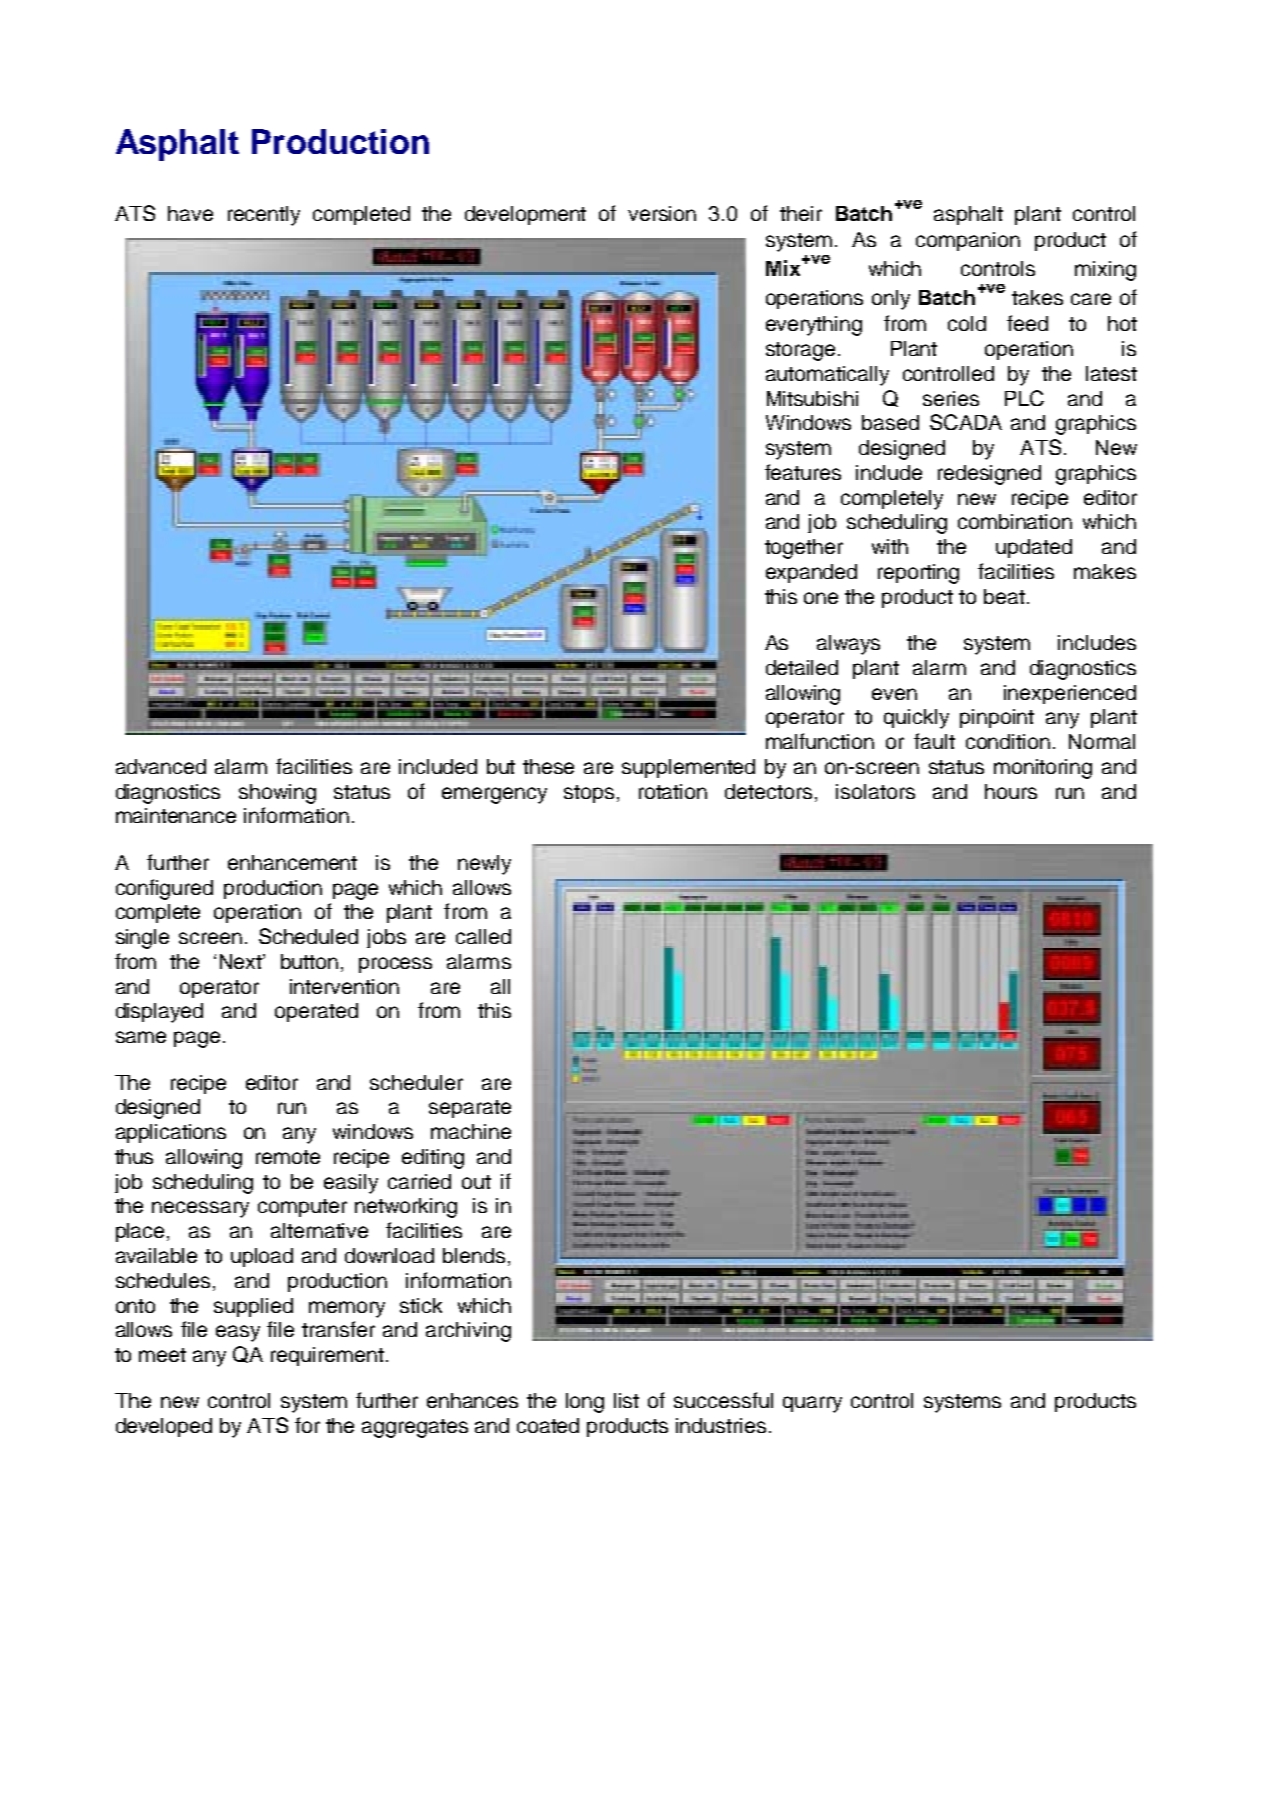  Describe the element at coordinates (589, 794) in the screenshot. I see `stops` at that location.
